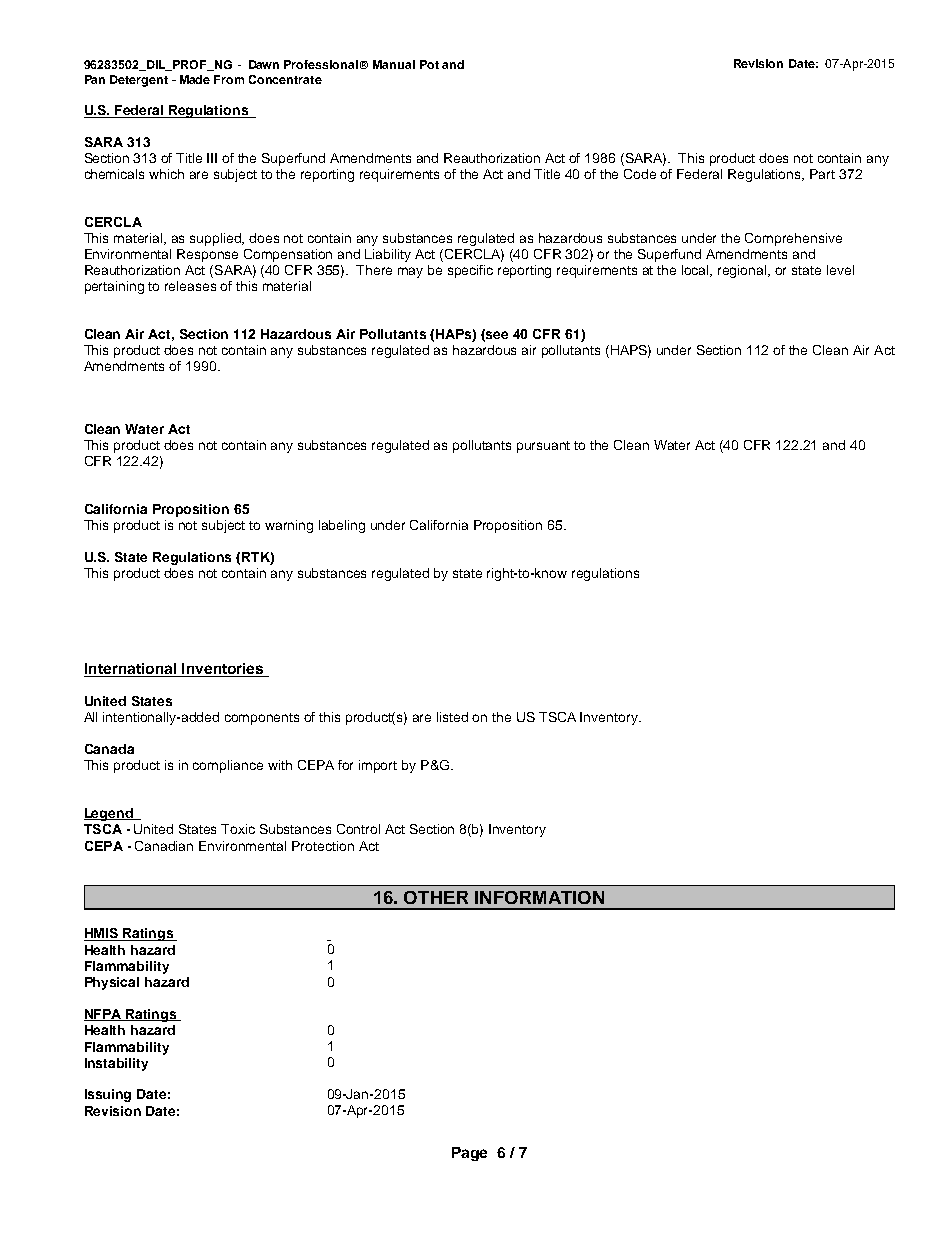 This document has height=1233, width=952. What do you see at coordinates (469, 1154) in the document?
I see `Page` at bounding box center [469, 1154].
